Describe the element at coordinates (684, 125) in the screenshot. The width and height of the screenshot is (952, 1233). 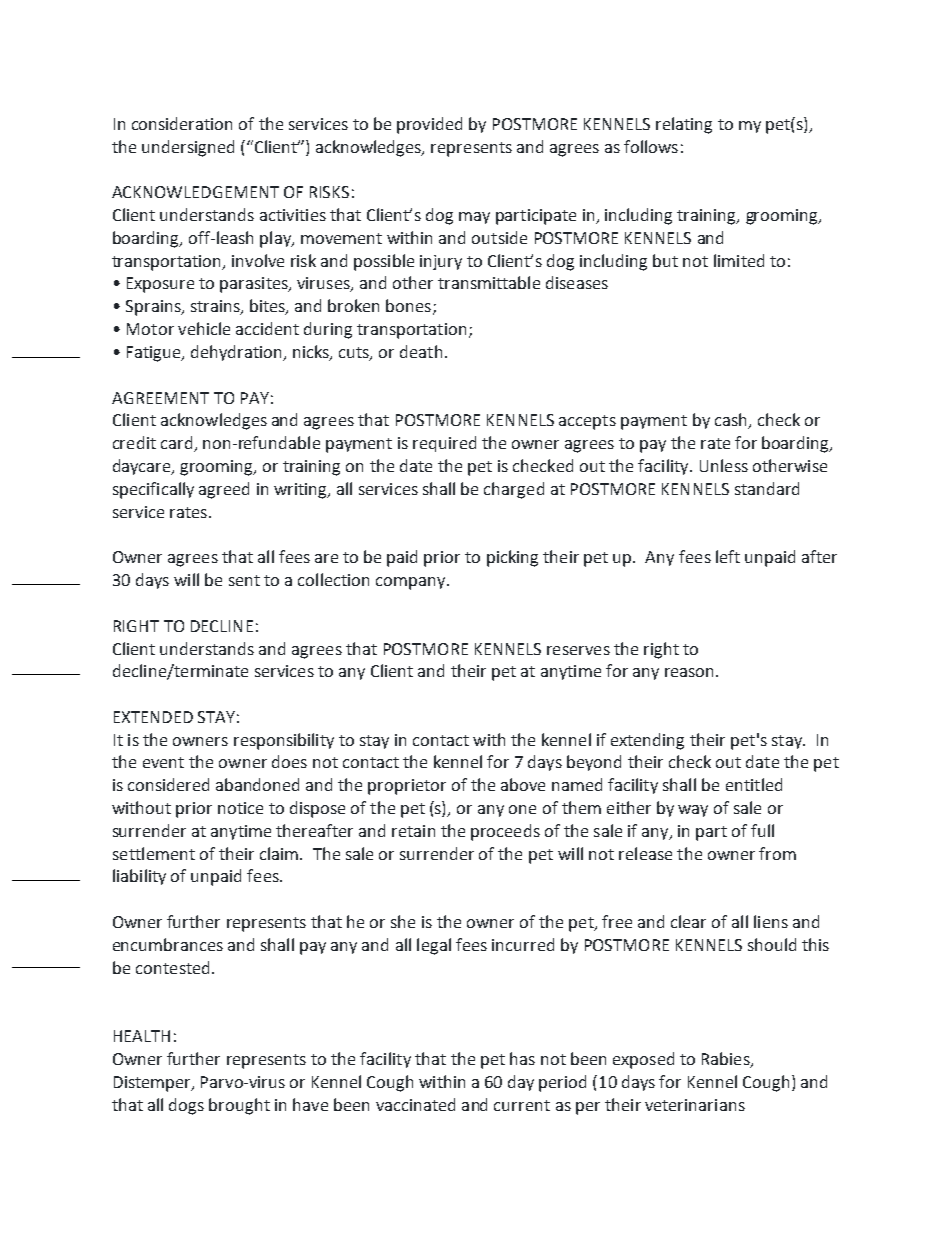
I see `relating` at that location.
